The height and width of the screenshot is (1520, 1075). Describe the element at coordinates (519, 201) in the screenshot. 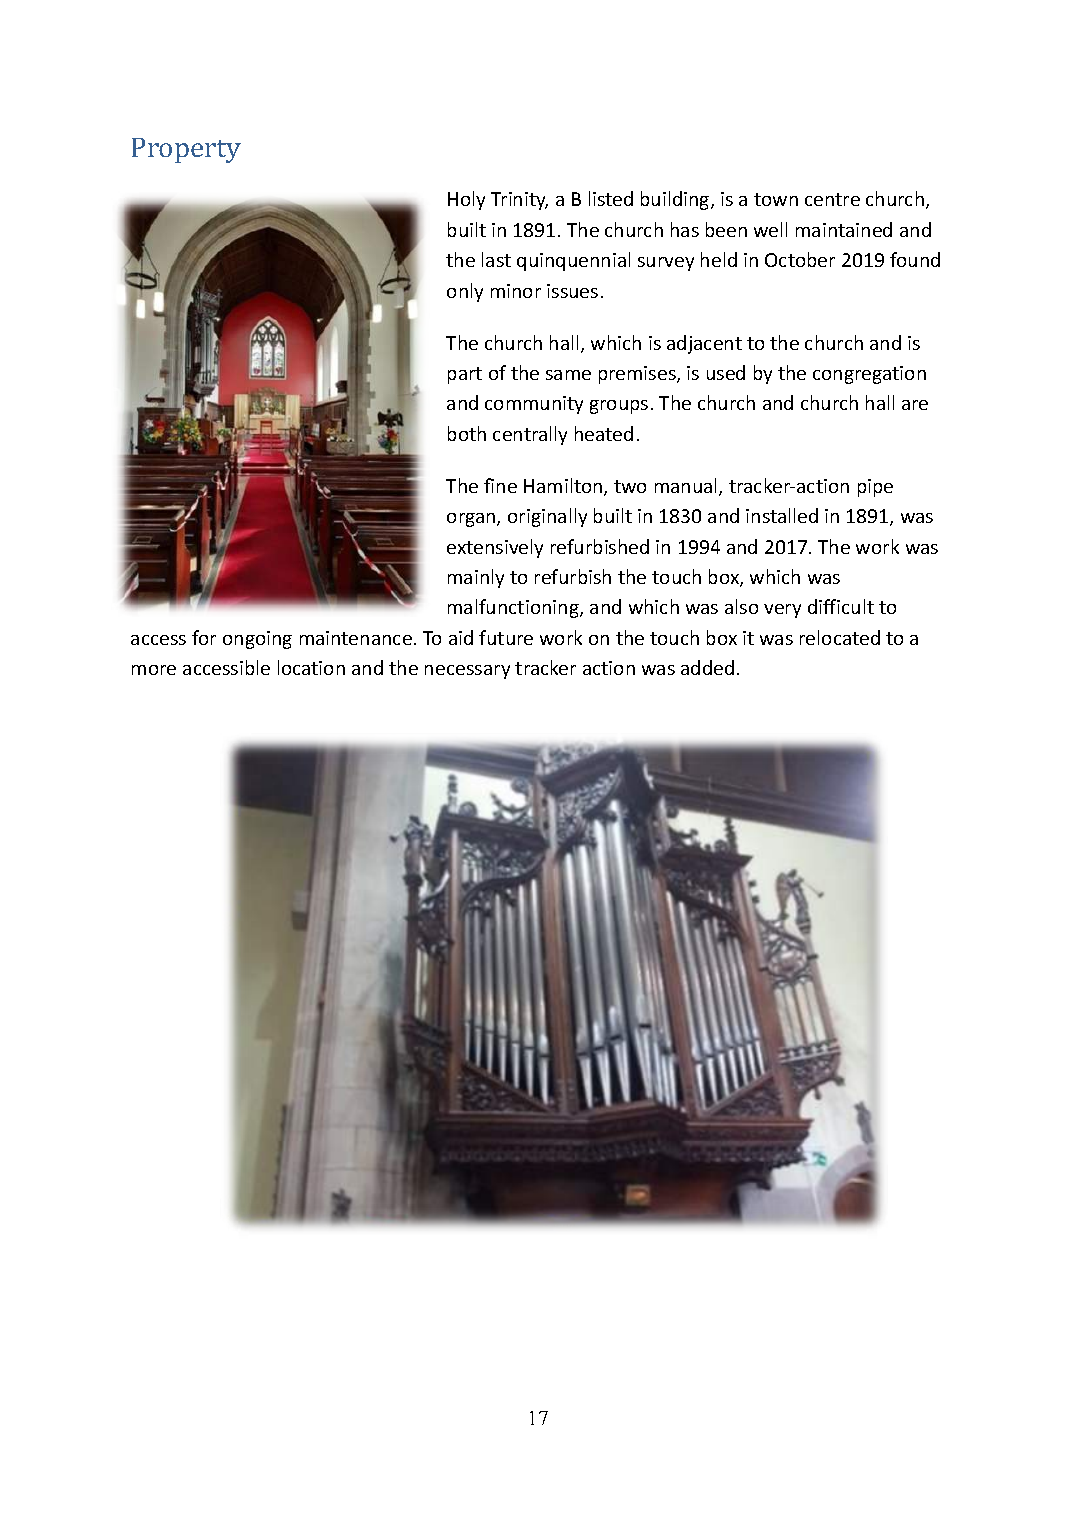

I see `Trinity` at that location.
